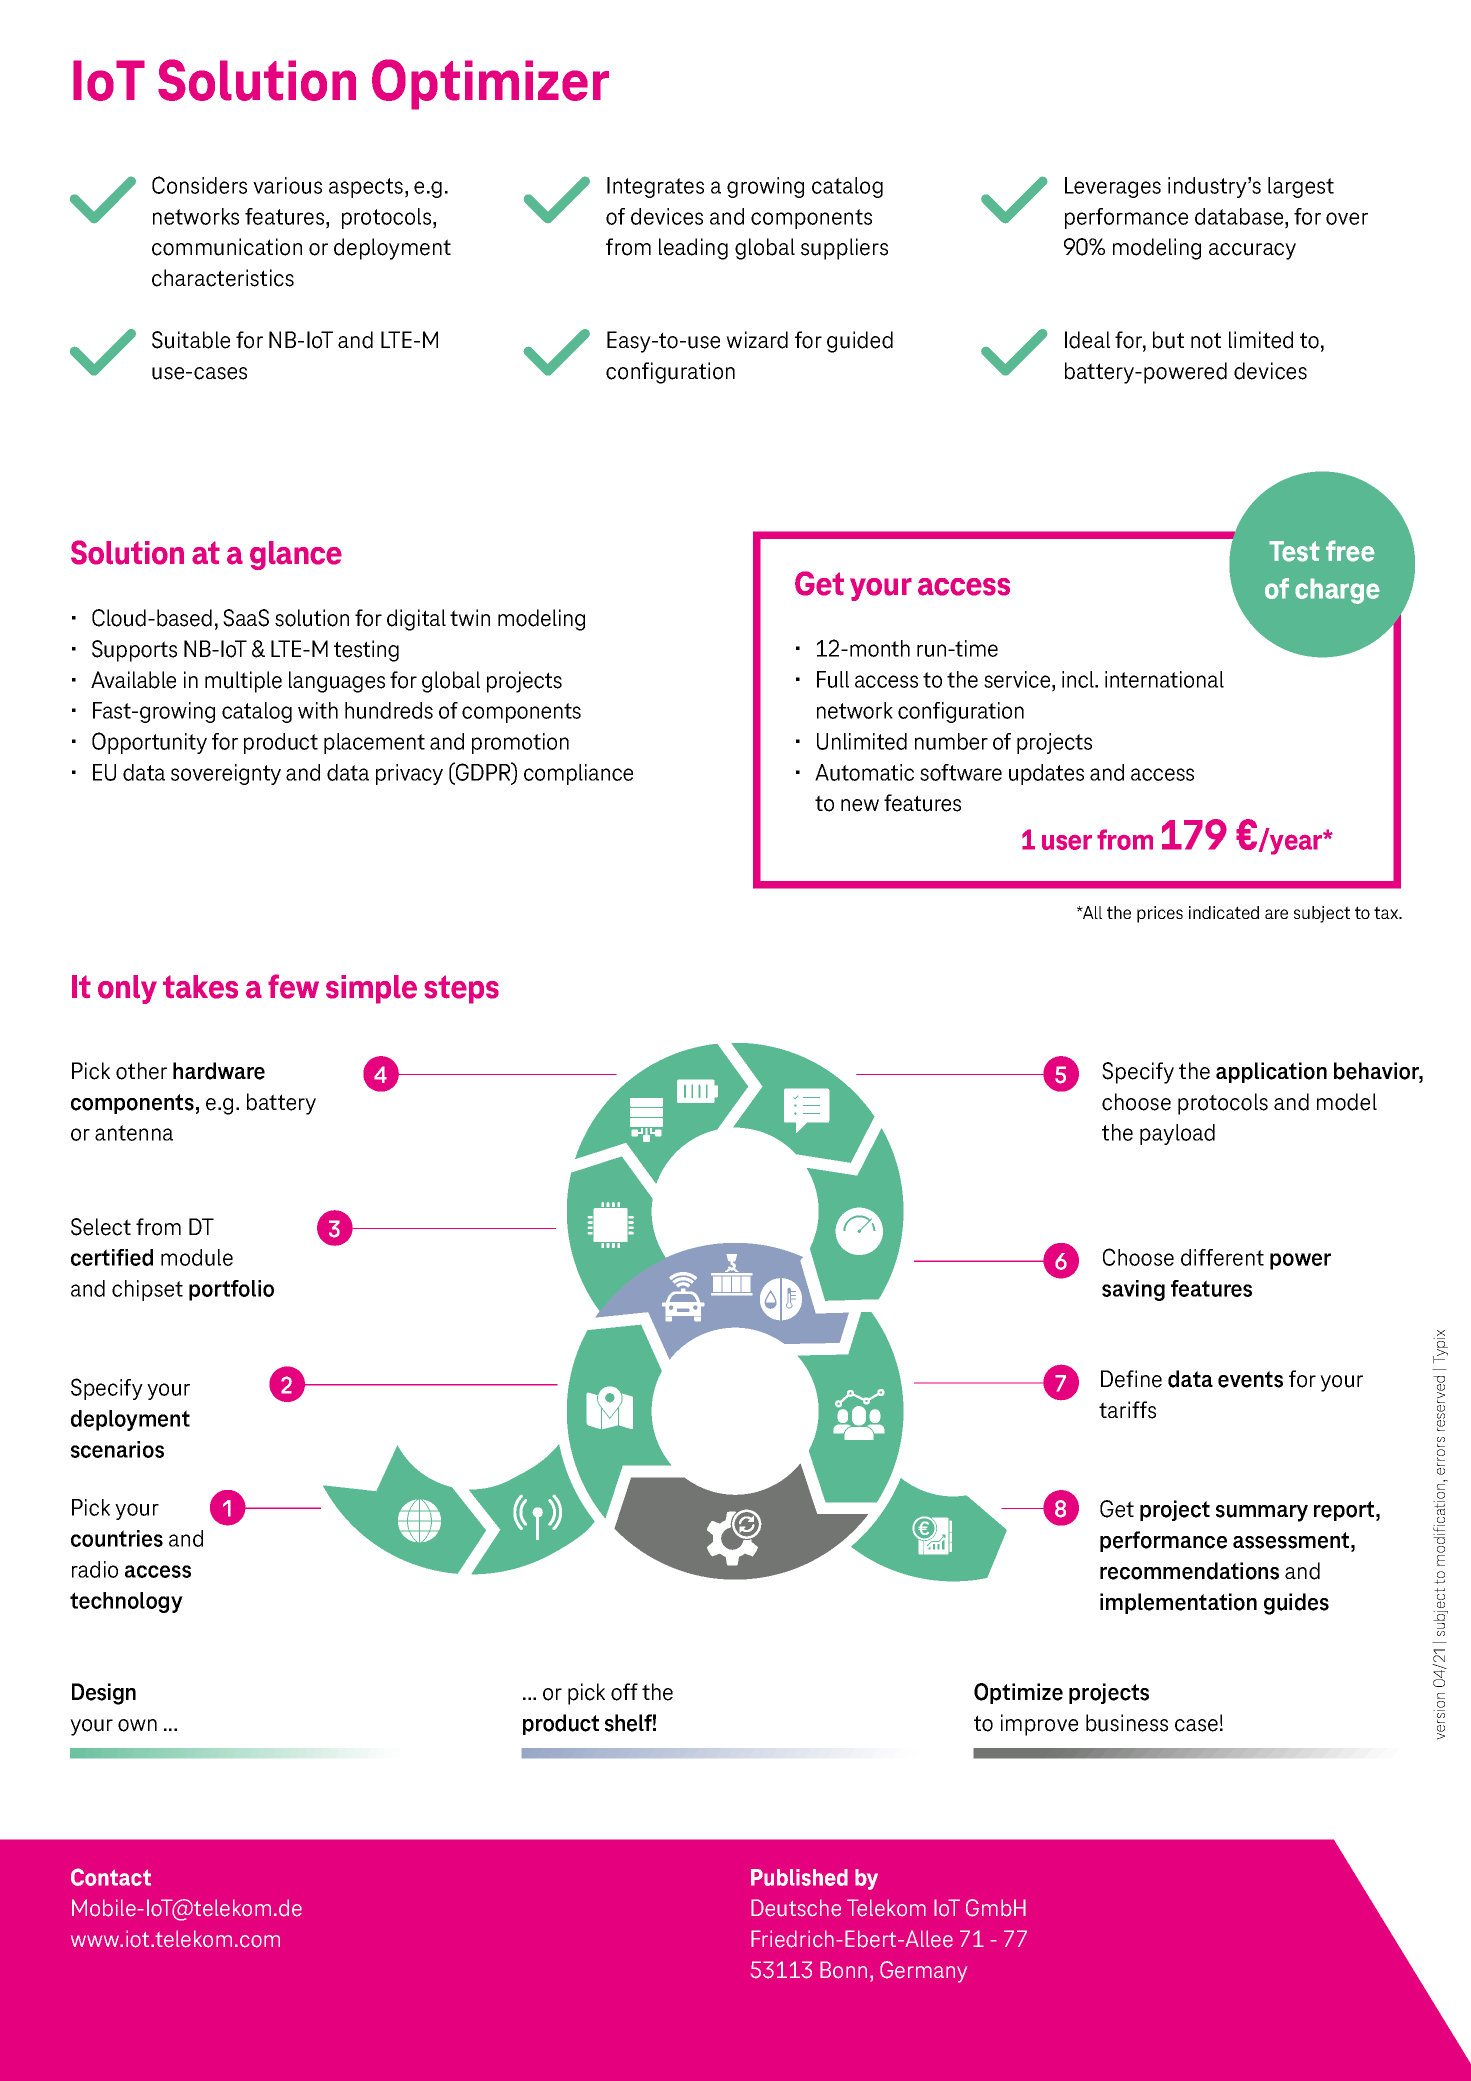 This screenshot has width=1471, height=2081. What do you see at coordinates (111, 1877) in the screenshot?
I see `Contact` at bounding box center [111, 1877].
